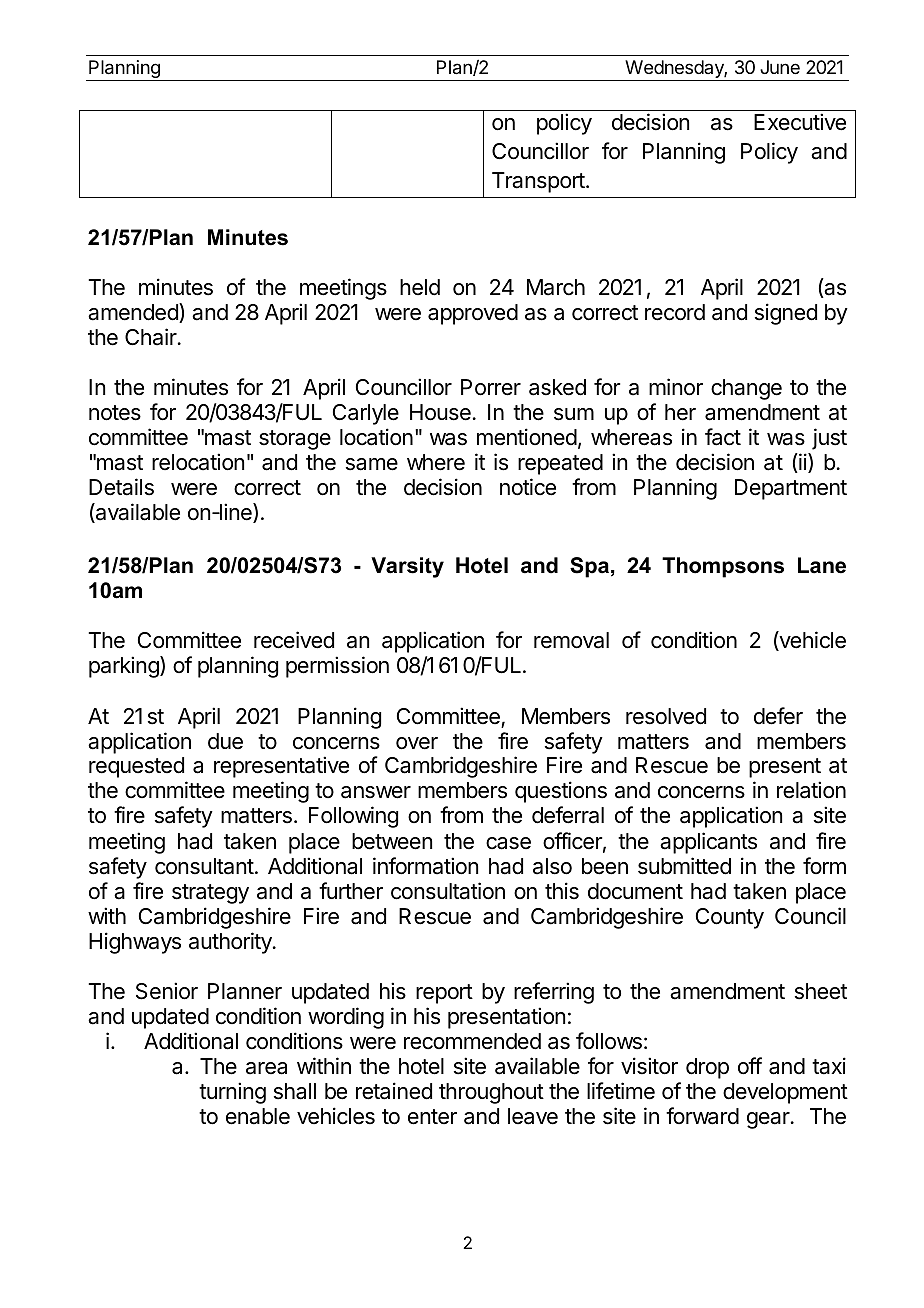 Image resolution: width=924 pixels, height=1308 pixels. I want to click on applicants, so click(708, 843).
